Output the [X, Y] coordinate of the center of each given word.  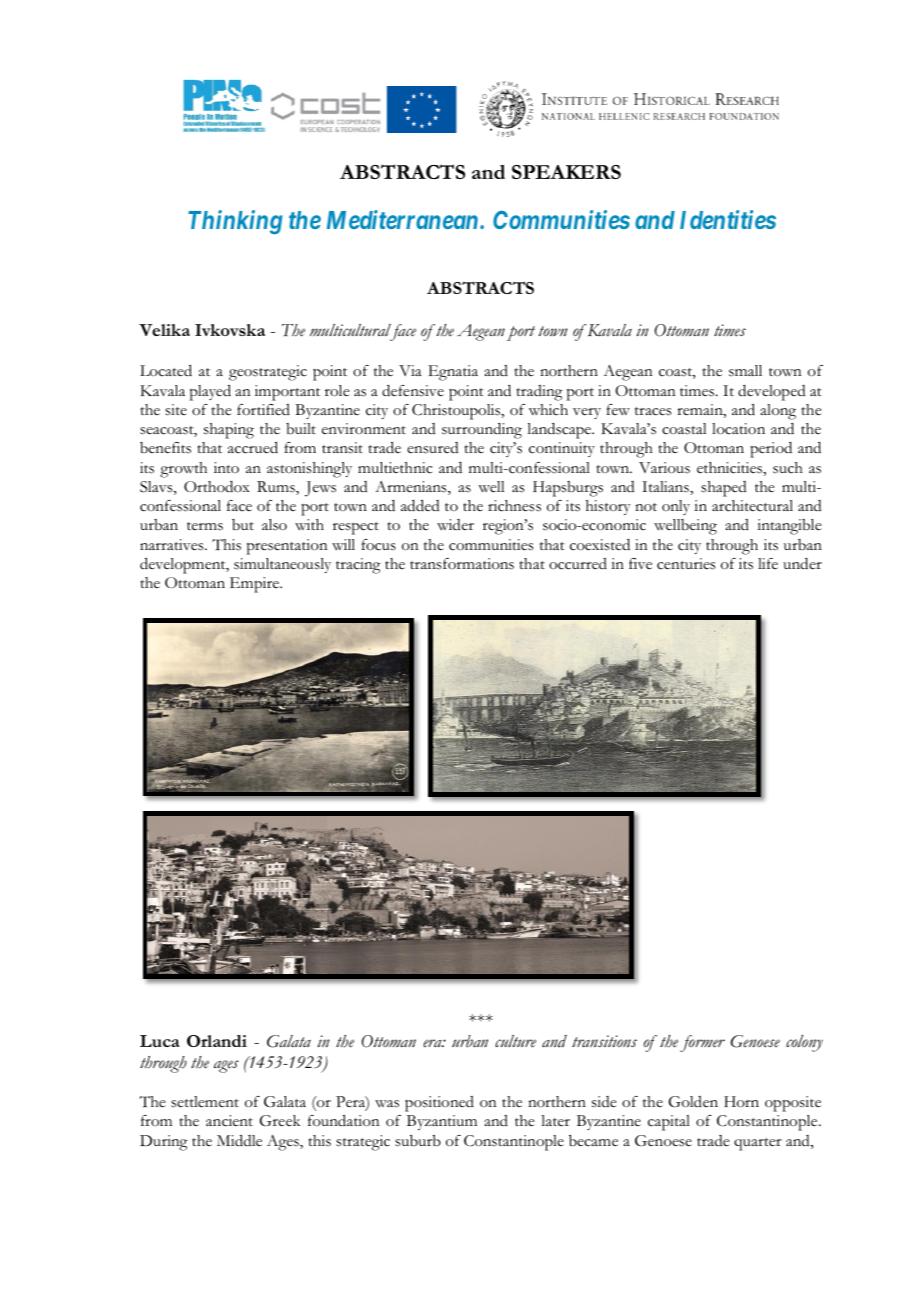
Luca [160, 1041]
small [745, 371]
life [768, 563]
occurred [578, 564]
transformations [462, 564]
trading [539, 393]
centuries [686, 564]
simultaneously [282, 565]
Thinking [235, 222]
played [210, 392]
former [702, 1043]
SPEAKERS [566, 172]
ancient [229, 1121]
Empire [256, 585]
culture [515, 1041]
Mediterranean [402, 219]
